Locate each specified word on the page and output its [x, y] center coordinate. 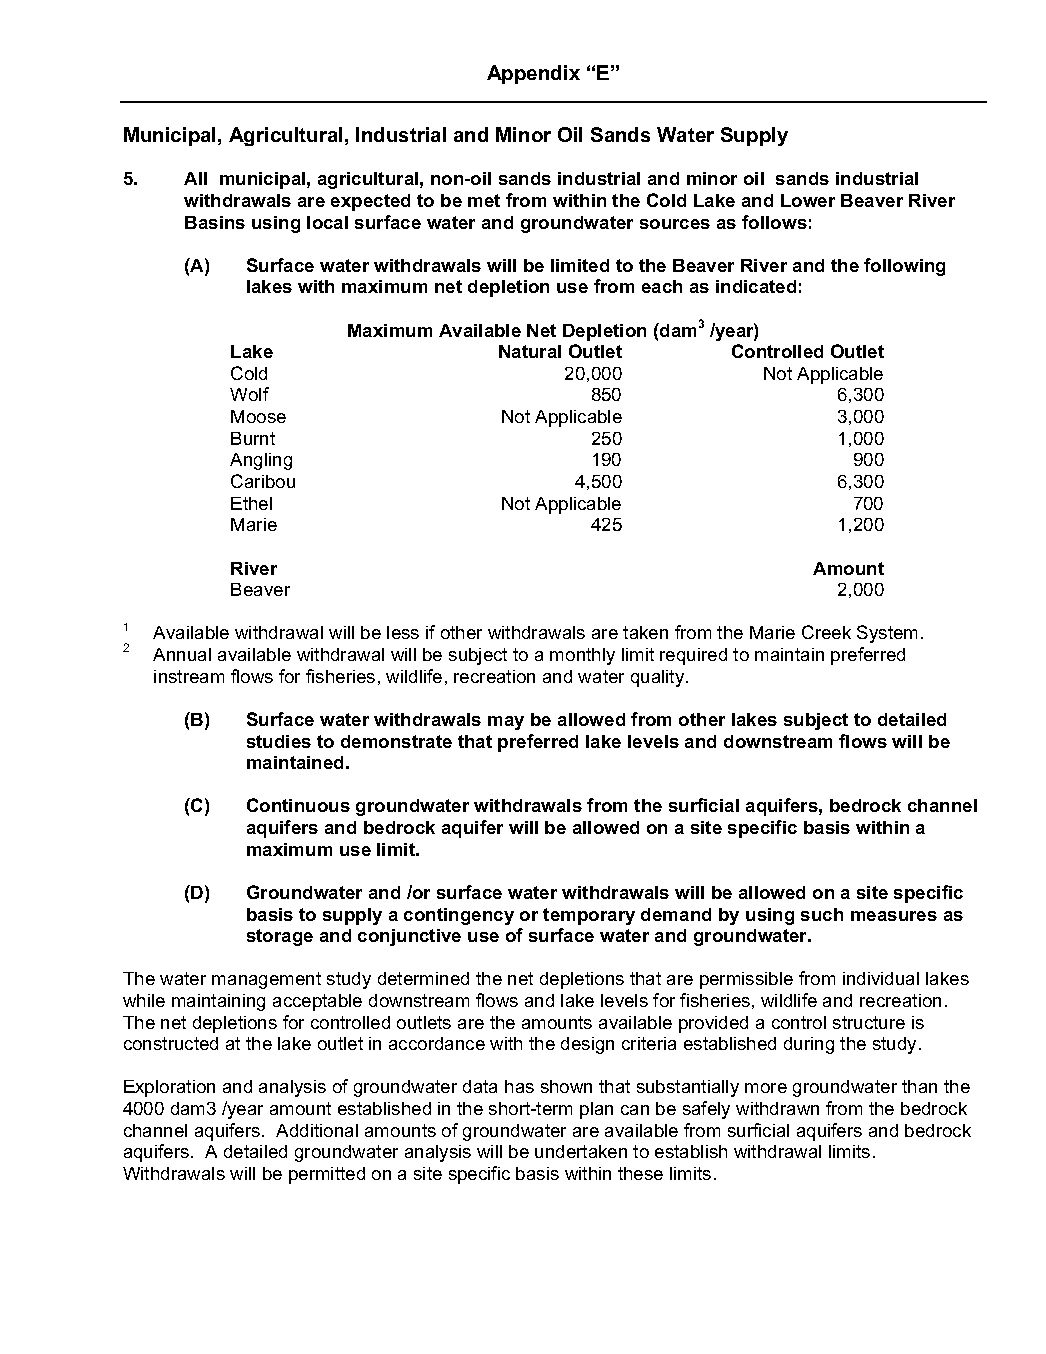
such [822, 914]
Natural [530, 351]
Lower [808, 200]
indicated [756, 286]
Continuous [298, 805]
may [506, 723]
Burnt [253, 438]
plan [596, 1110]
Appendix [533, 74]
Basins [215, 222]
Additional [317, 1130]
